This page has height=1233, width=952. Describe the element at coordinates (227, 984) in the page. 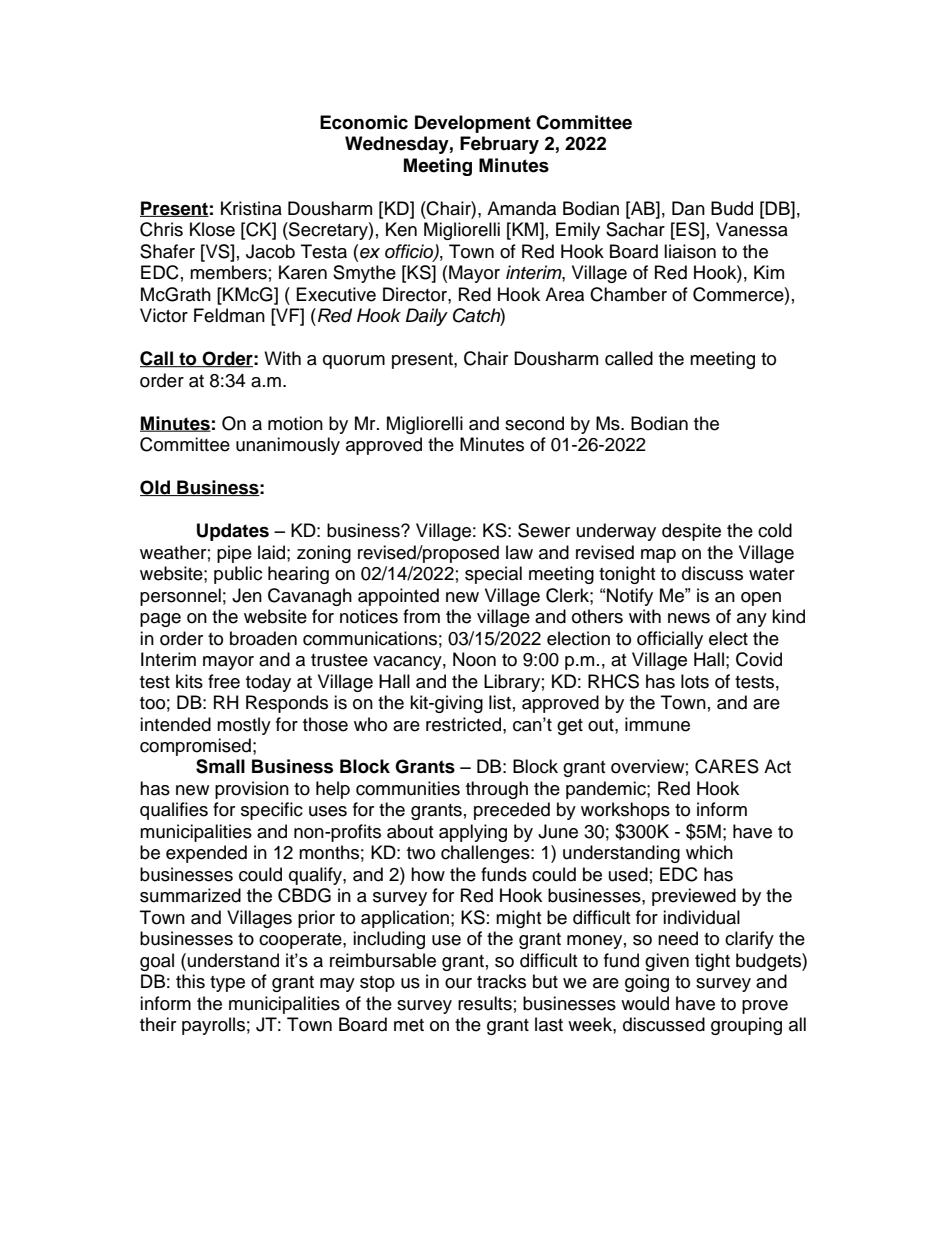

I see `type` at that location.
